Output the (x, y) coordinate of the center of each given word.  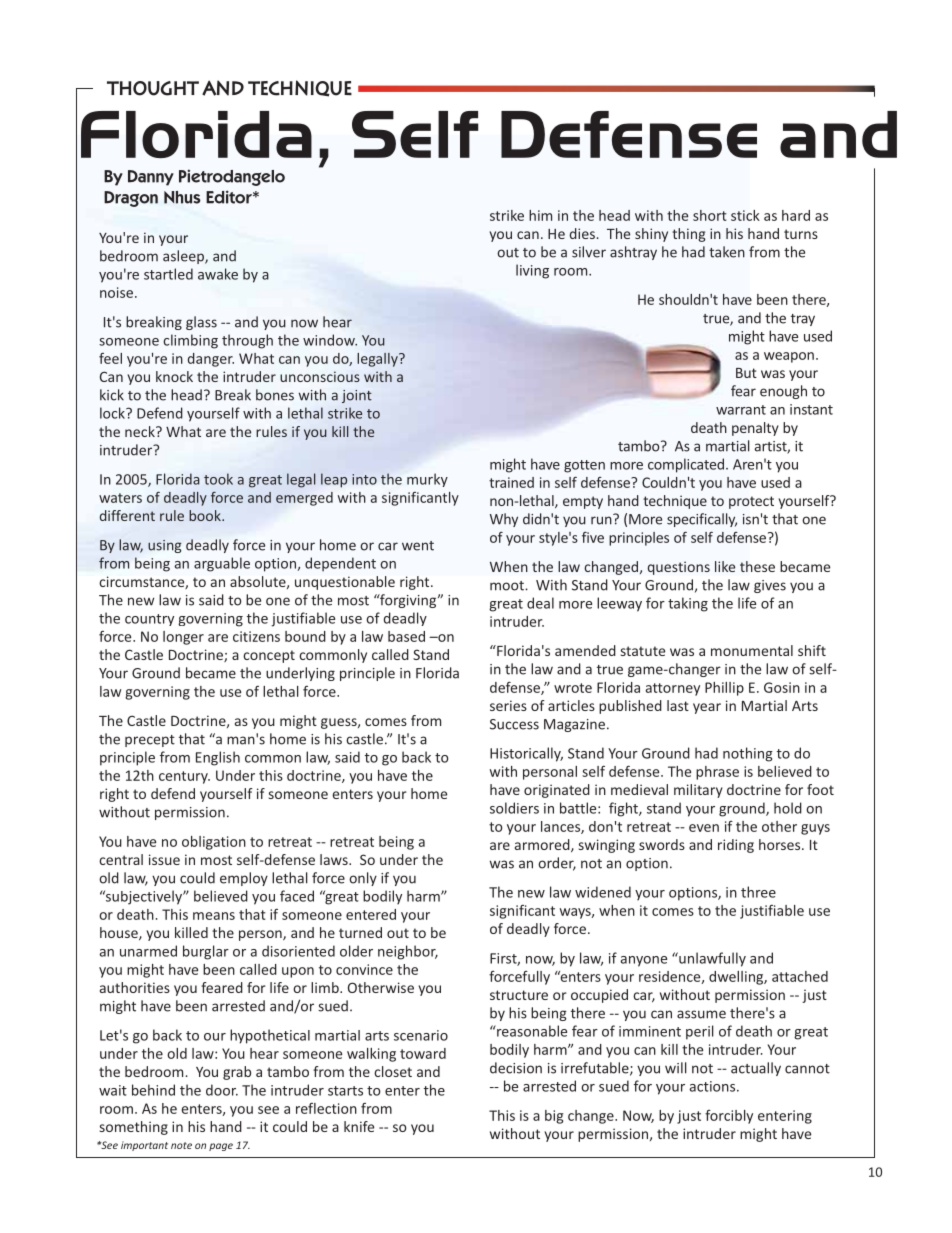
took (218, 479)
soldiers (514, 808)
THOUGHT (153, 88)
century (184, 777)
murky (427, 480)
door (222, 1090)
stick (745, 215)
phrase (717, 773)
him (540, 215)
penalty (755, 429)
